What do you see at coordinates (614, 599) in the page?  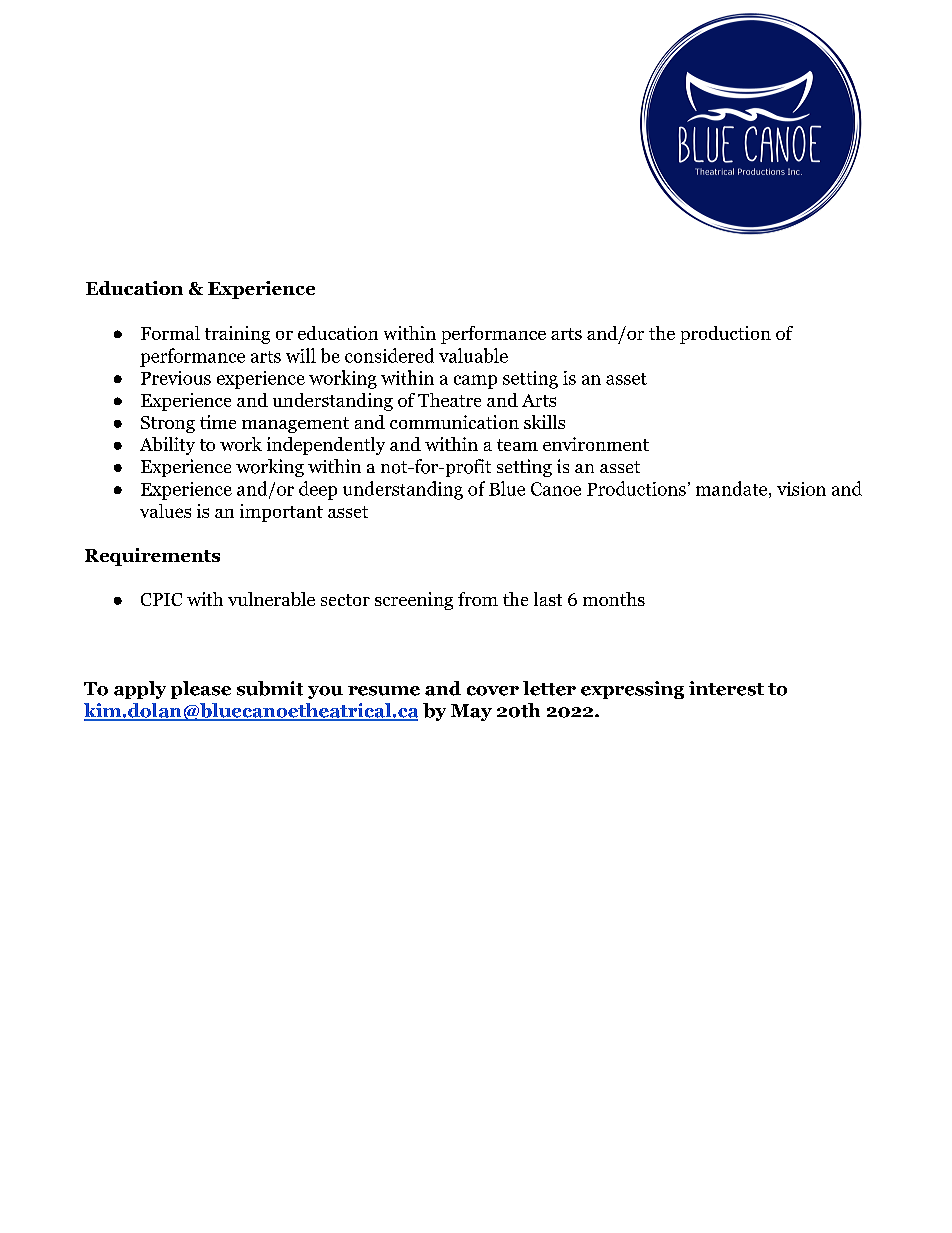 I see `months` at bounding box center [614, 599].
